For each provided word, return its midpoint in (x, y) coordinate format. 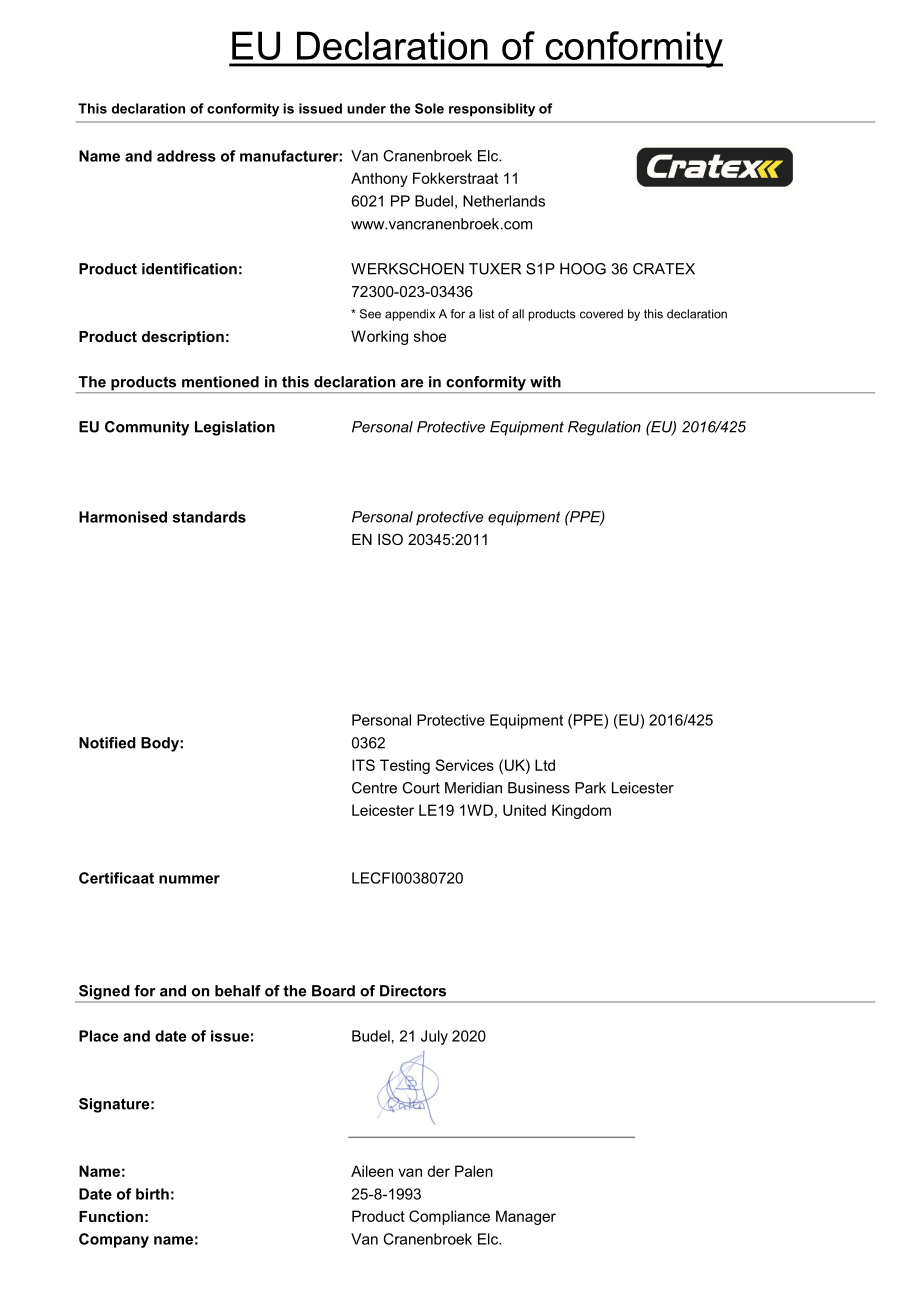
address (186, 156)
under (366, 108)
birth (152, 1194)
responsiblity (492, 110)
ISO (390, 539)
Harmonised (123, 517)
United (524, 810)
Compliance (449, 1217)
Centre (374, 788)
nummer (189, 879)
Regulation (604, 428)
